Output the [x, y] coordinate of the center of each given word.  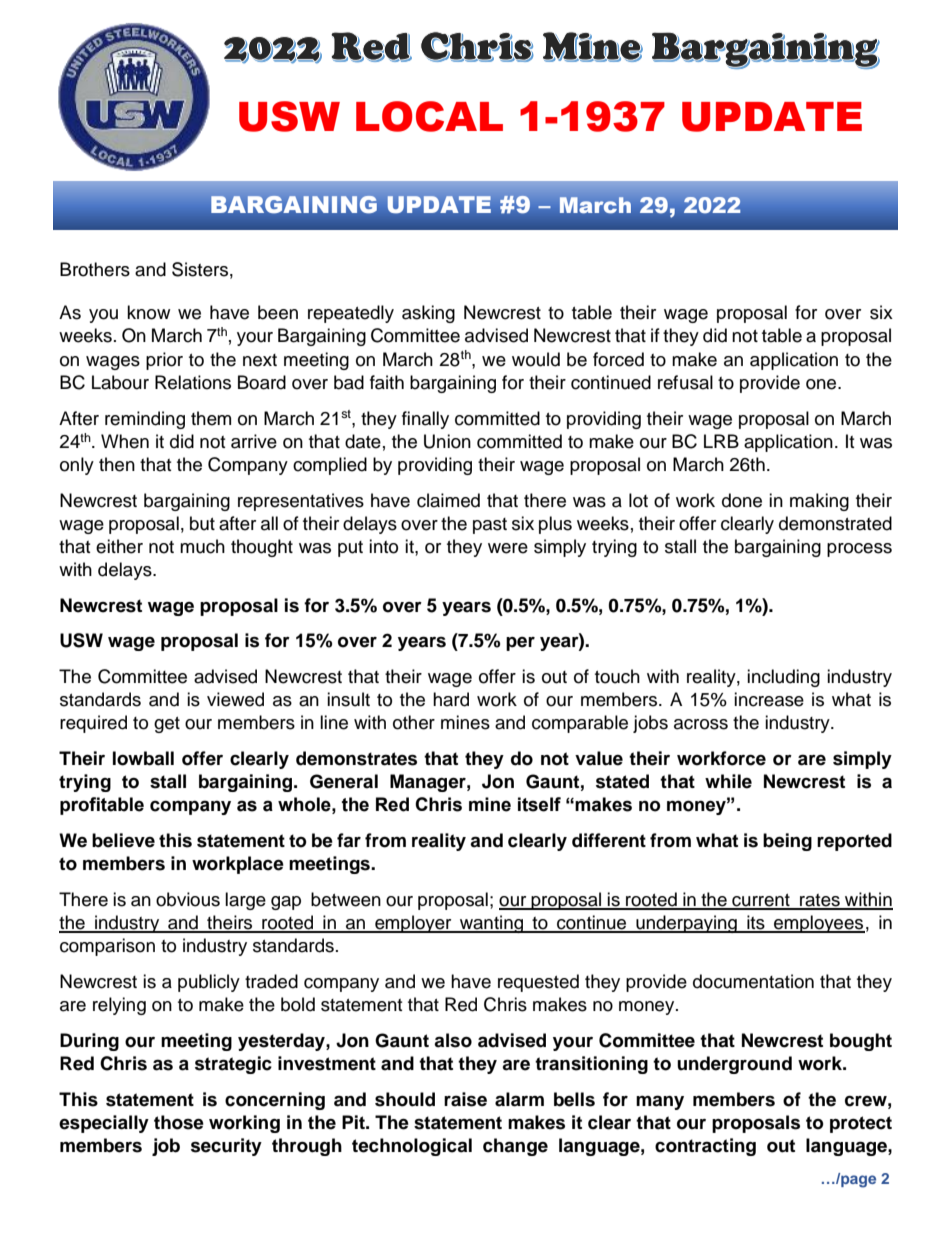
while [728, 781]
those [179, 1122]
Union [447, 441]
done [742, 500]
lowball [143, 758]
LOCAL [429, 116]
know [148, 312]
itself [539, 804]
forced [618, 359]
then [117, 464]
